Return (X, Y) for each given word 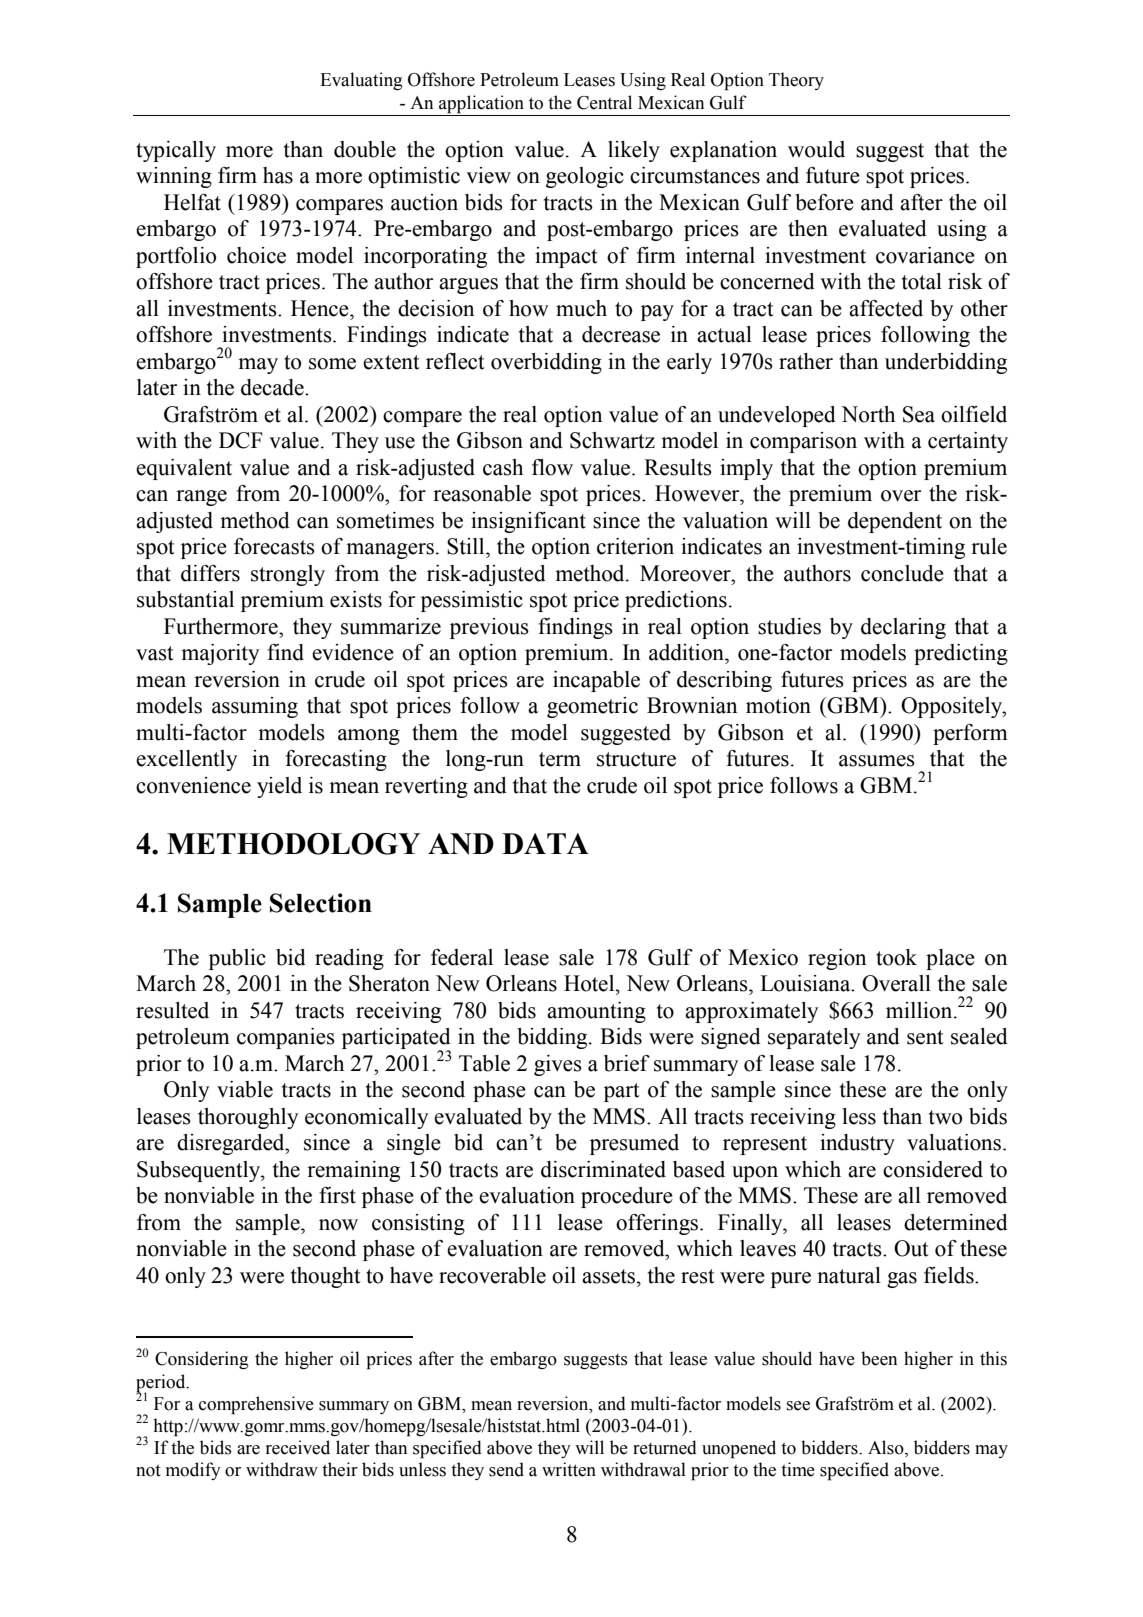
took (896, 957)
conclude (902, 573)
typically (176, 151)
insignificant (528, 522)
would (816, 149)
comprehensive (256, 1405)
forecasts (274, 546)
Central (604, 102)
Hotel (590, 983)
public (237, 959)
